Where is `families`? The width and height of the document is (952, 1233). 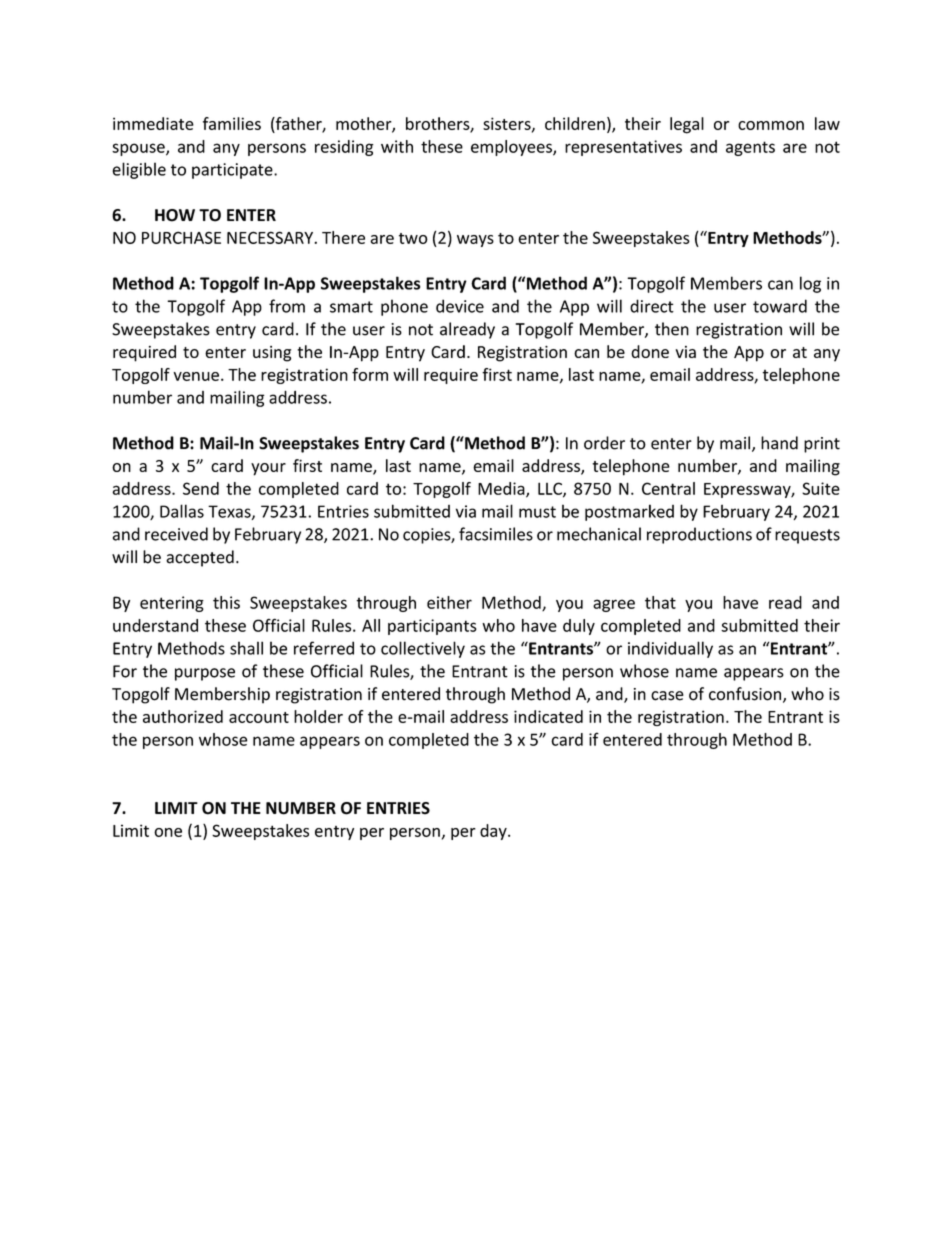
families is located at coordinates (232, 123).
